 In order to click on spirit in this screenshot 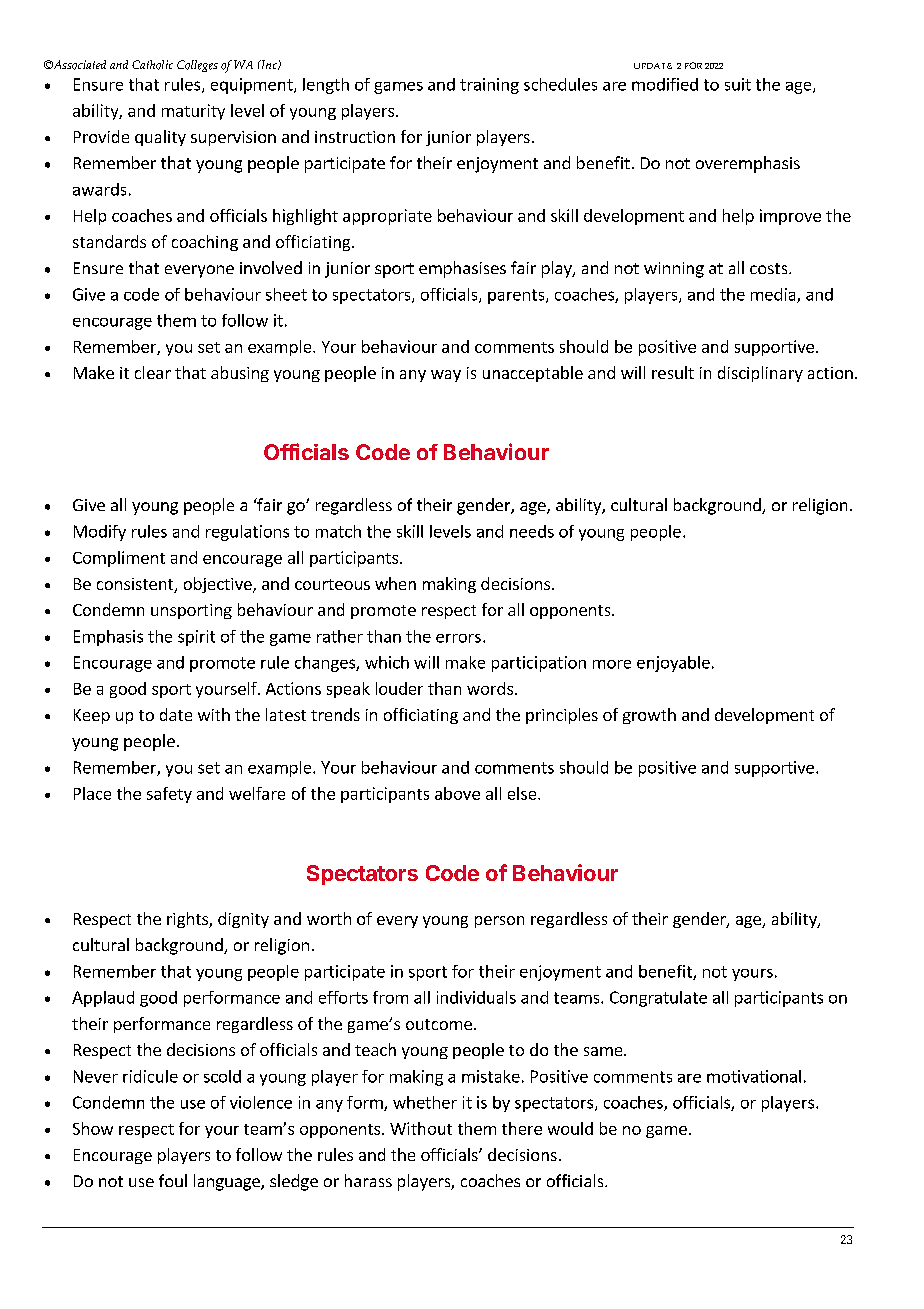, I will do `click(196, 638)`.
